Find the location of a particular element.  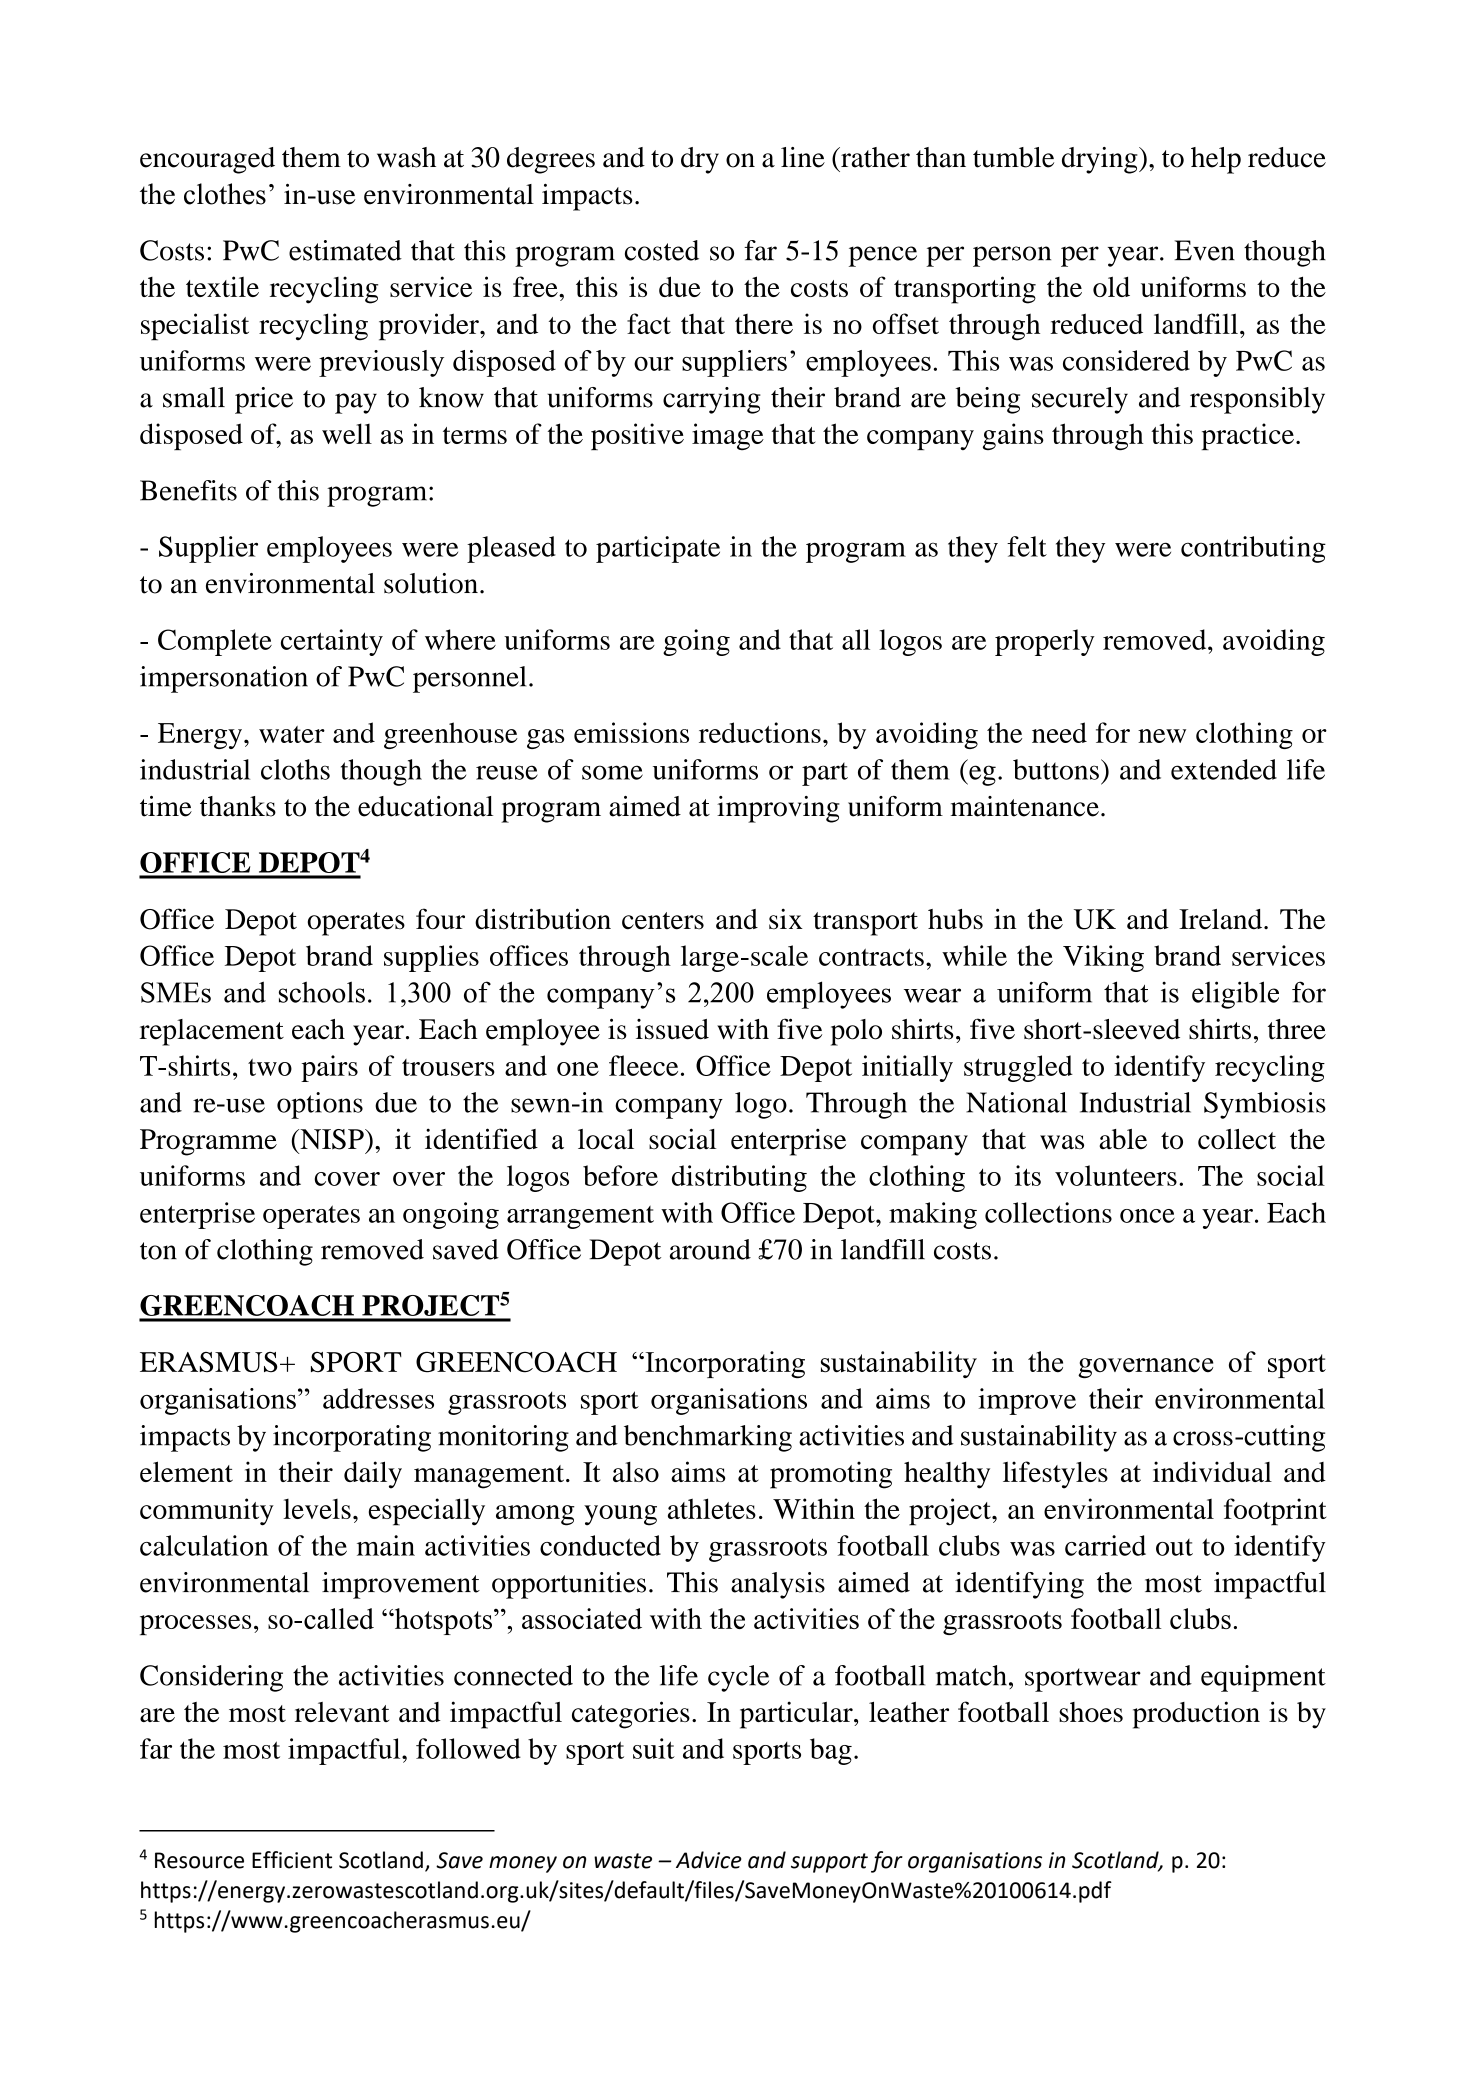

schools is located at coordinates (322, 992).
